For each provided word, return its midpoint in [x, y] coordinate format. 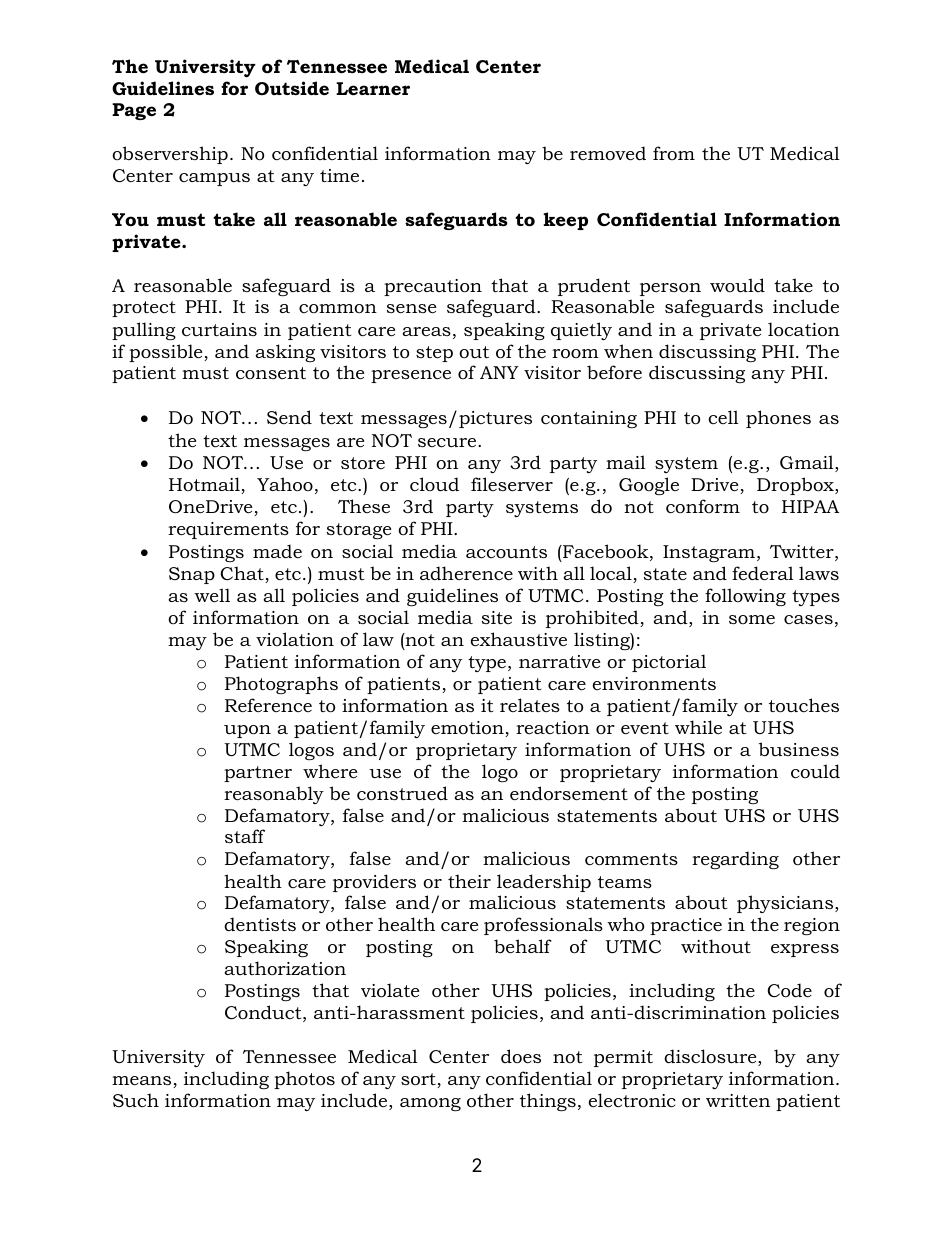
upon [247, 731]
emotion [468, 729]
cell [723, 417]
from [674, 153]
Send [289, 417]
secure [448, 443]
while [698, 727]
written [738, 1100]
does [521, 1056]
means [143, 1082]
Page [134, 111]
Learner [373, 88]
